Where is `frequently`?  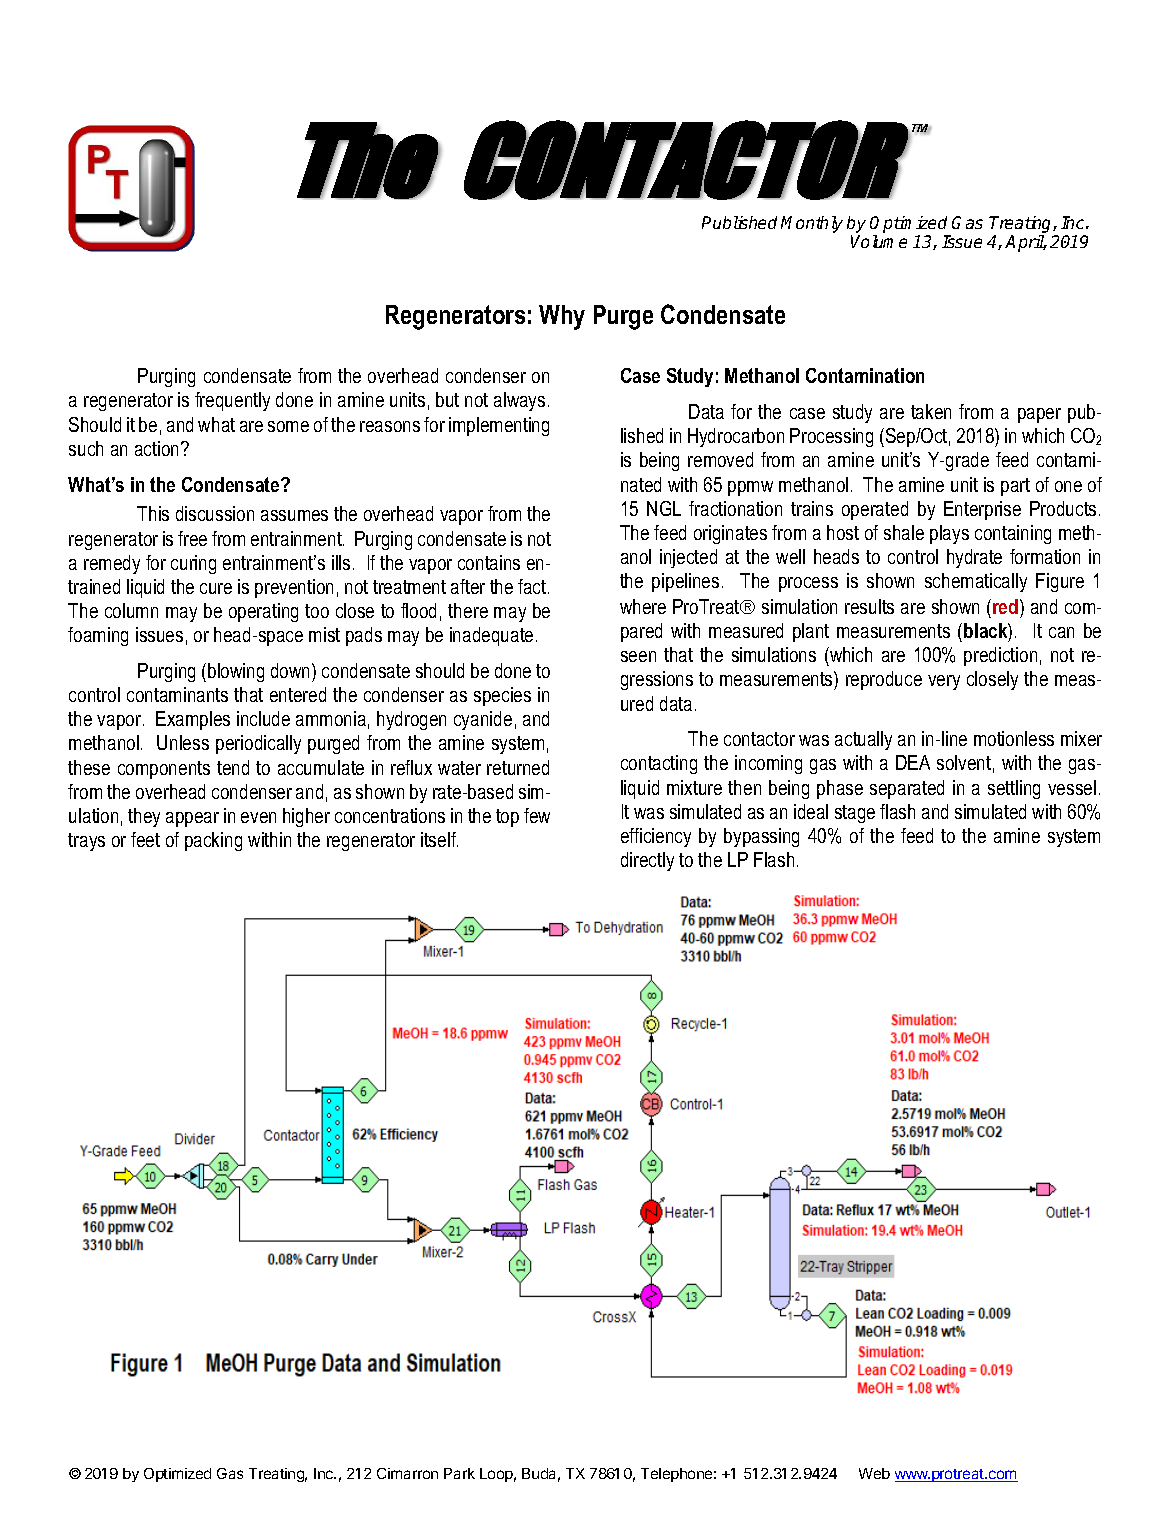
frequently is located at coordinates (232, 401).
